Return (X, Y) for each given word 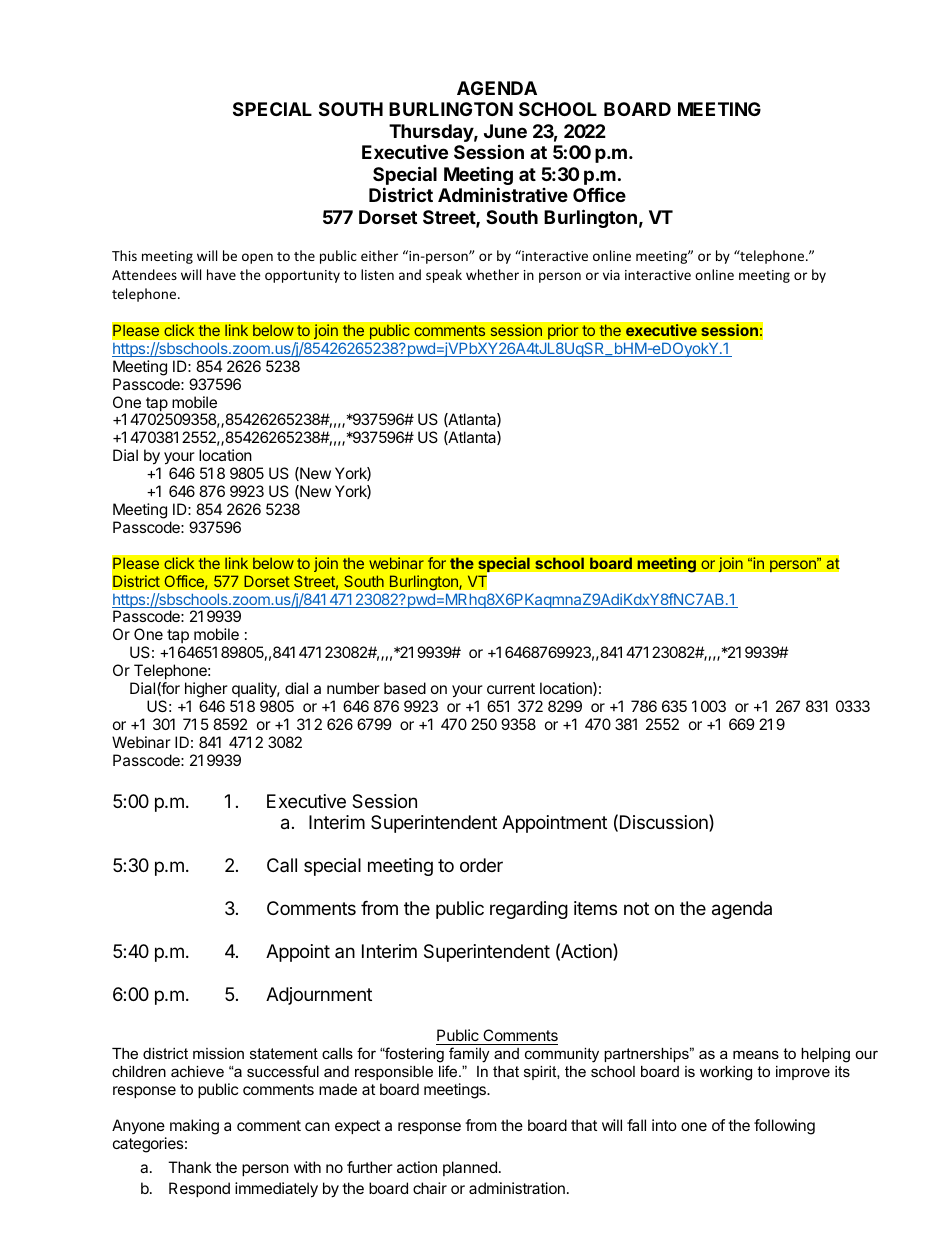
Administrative (503, 194)
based (405, 688)
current (511, 688)
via (611, 275)
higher (206, 690)
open (257, 258)
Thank (190, 1167)
